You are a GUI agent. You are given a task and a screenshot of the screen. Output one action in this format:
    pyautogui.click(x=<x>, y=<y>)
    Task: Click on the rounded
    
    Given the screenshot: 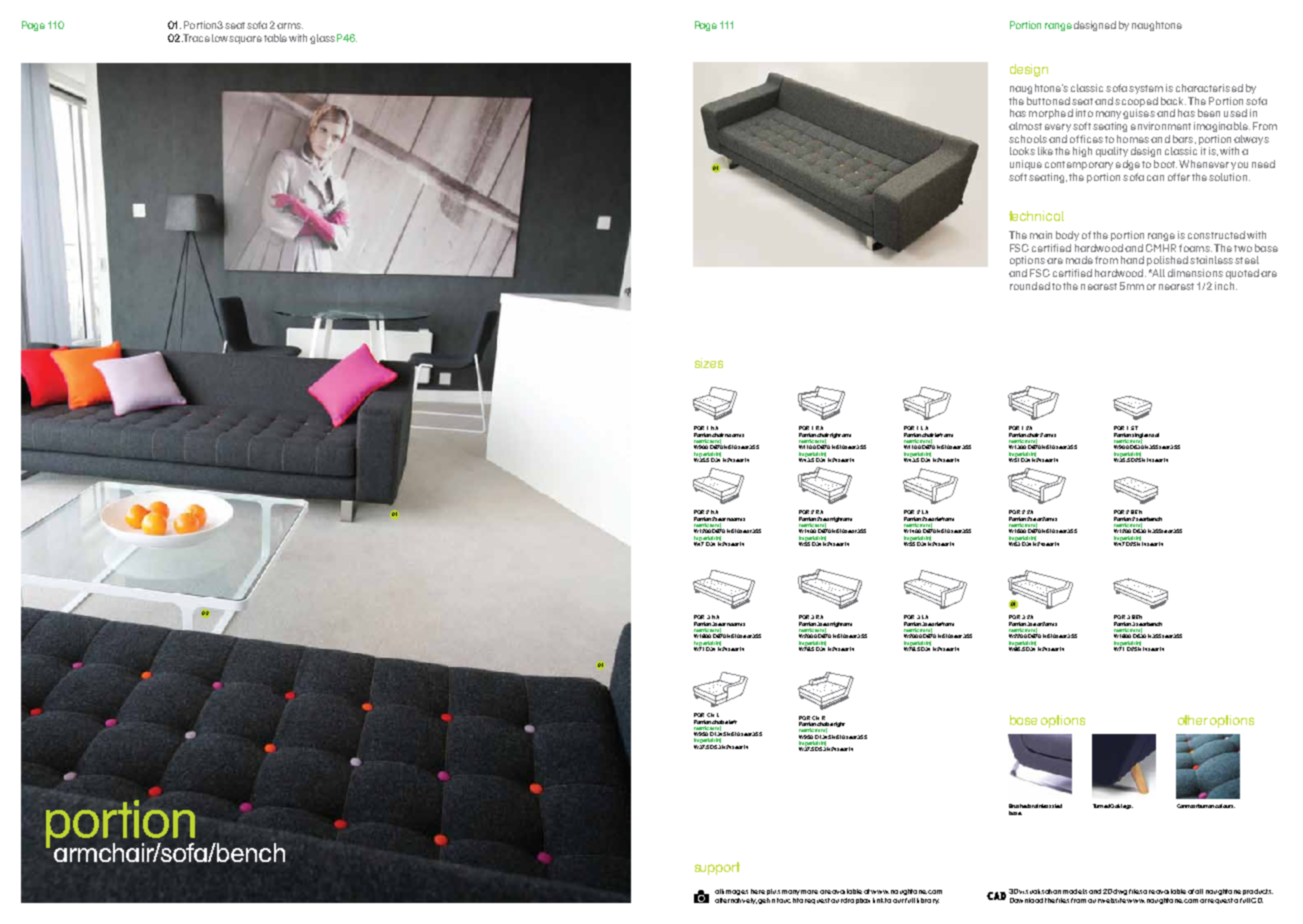 What is the action you would take?
    pyautogui.click(x=1030, y=286)
